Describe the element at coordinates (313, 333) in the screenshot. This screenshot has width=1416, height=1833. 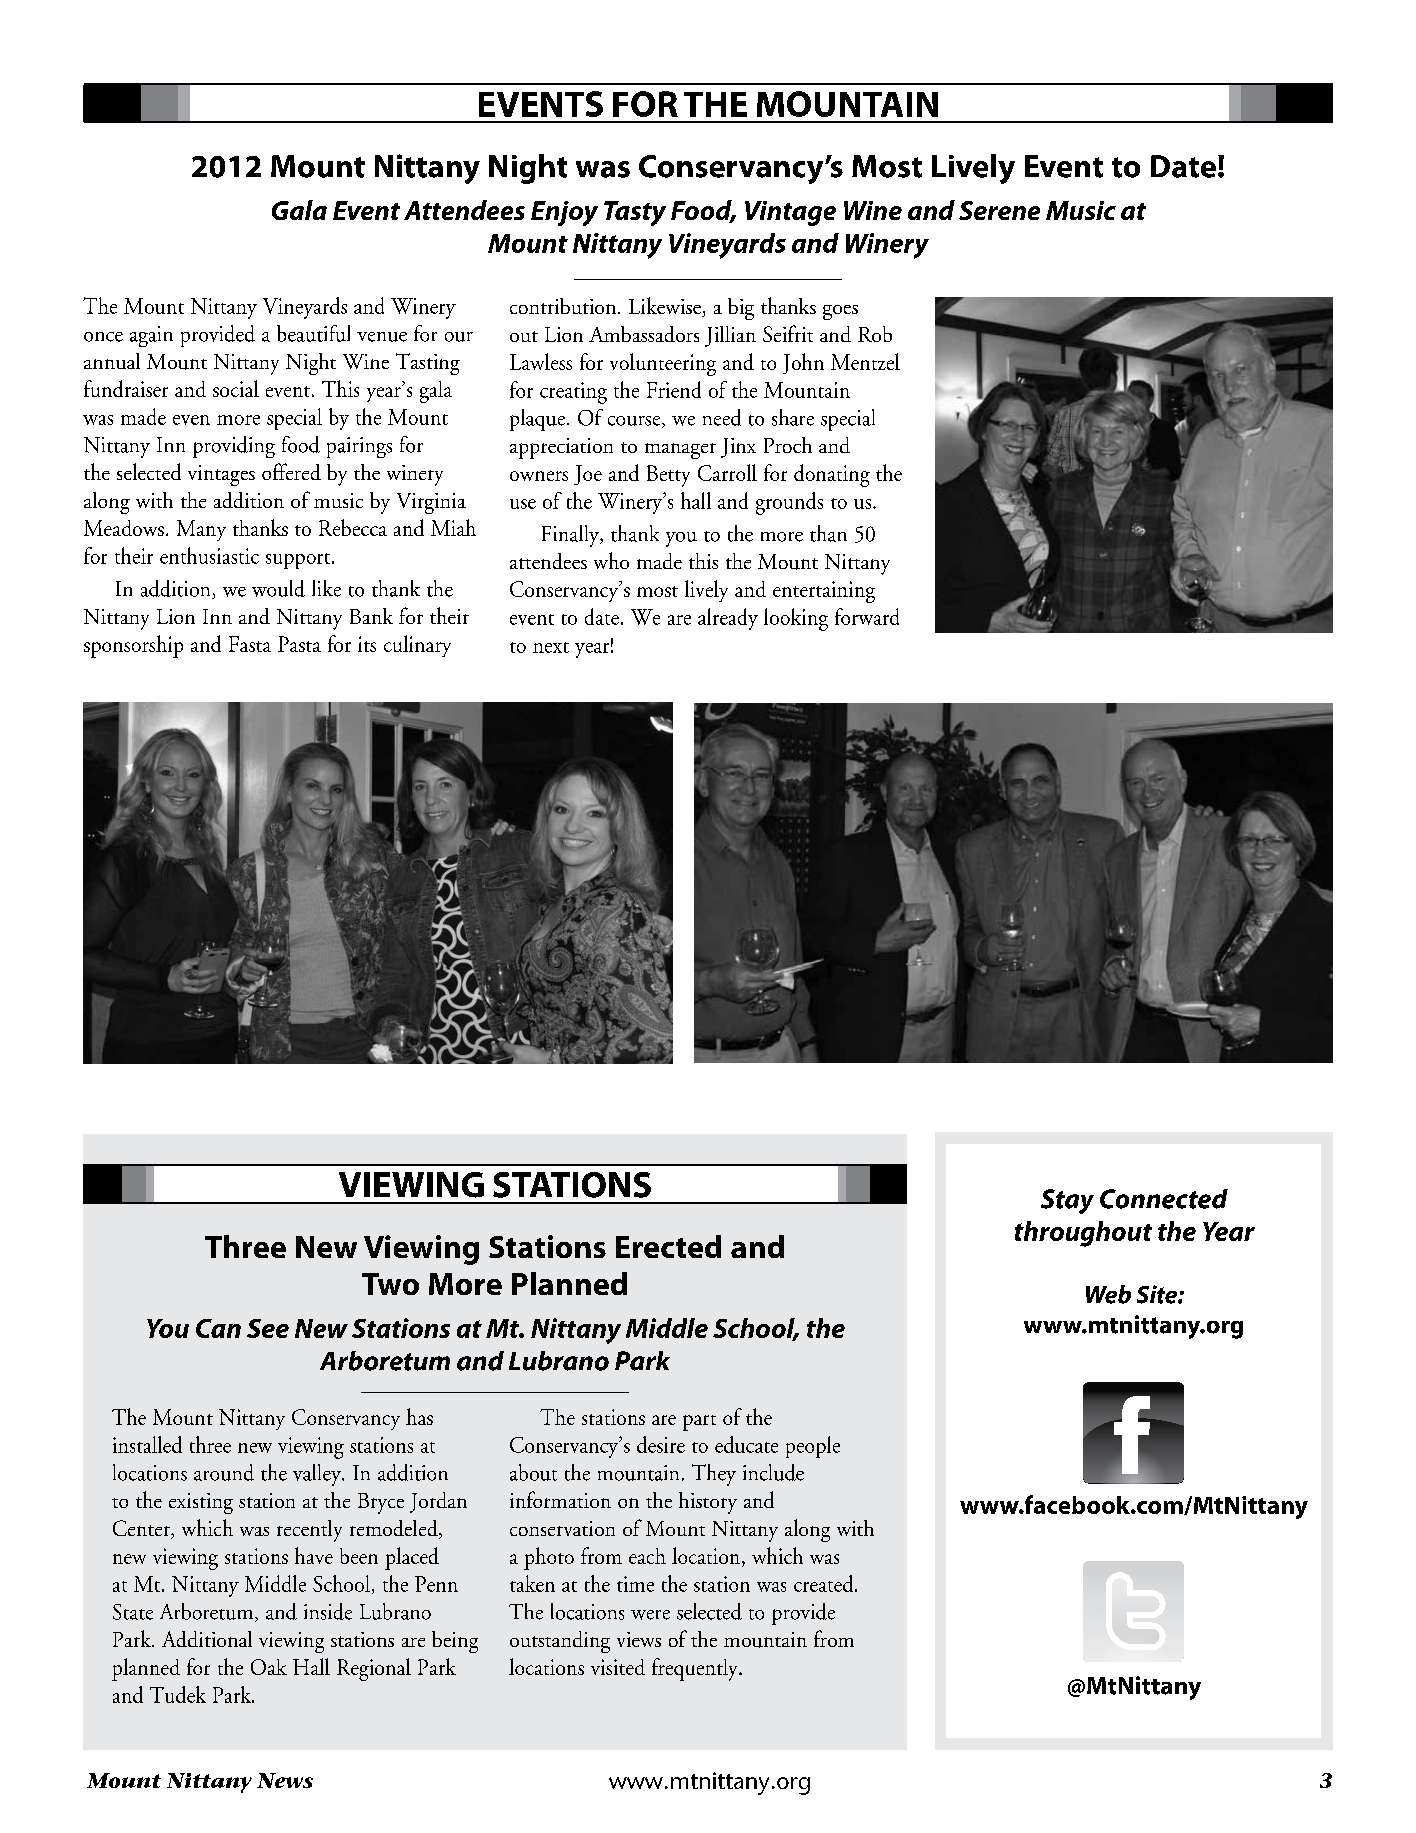
I see `beautiful` at that location.
